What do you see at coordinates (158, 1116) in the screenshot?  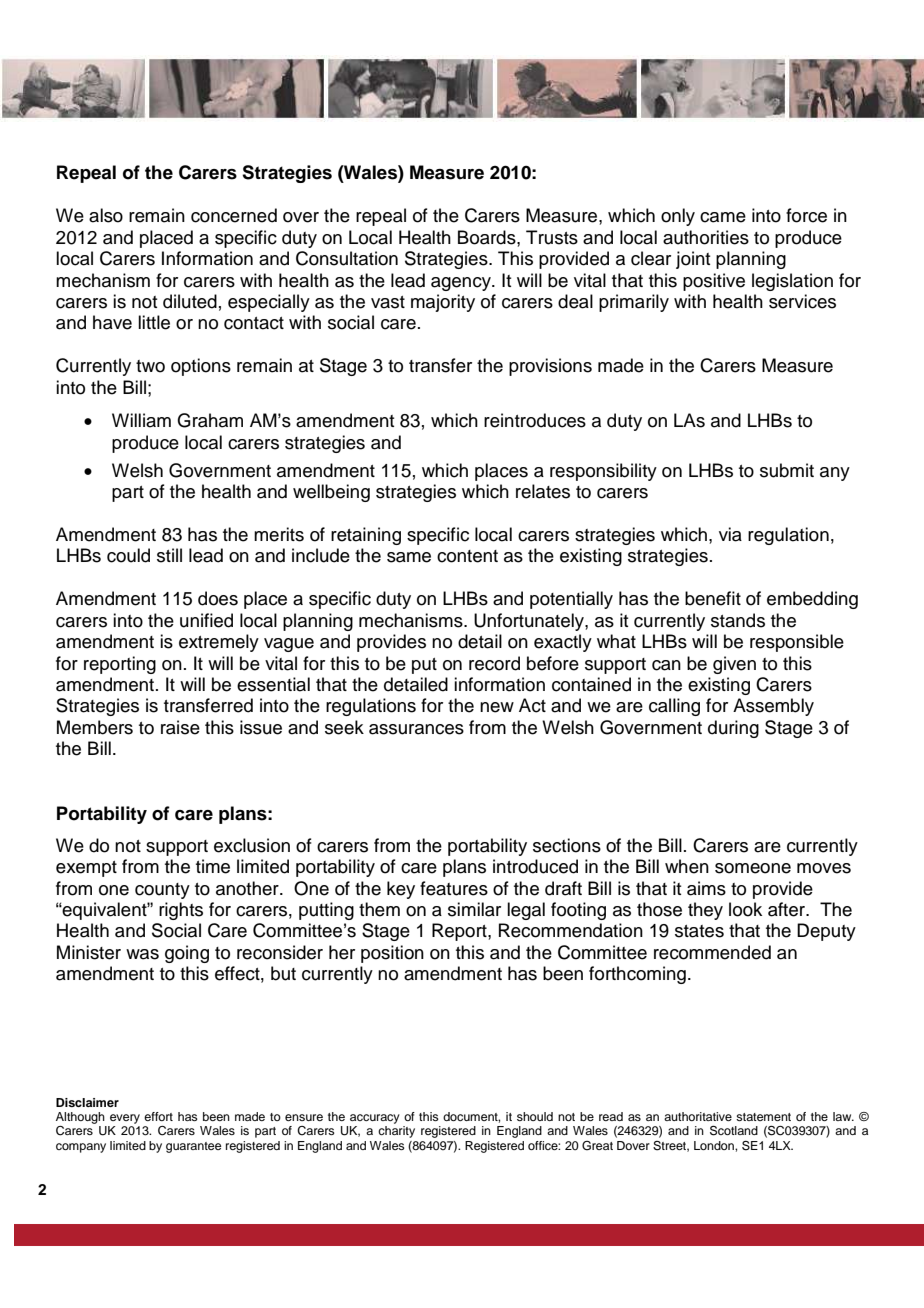 I see `effort` at bounding box center [158, 1116].
